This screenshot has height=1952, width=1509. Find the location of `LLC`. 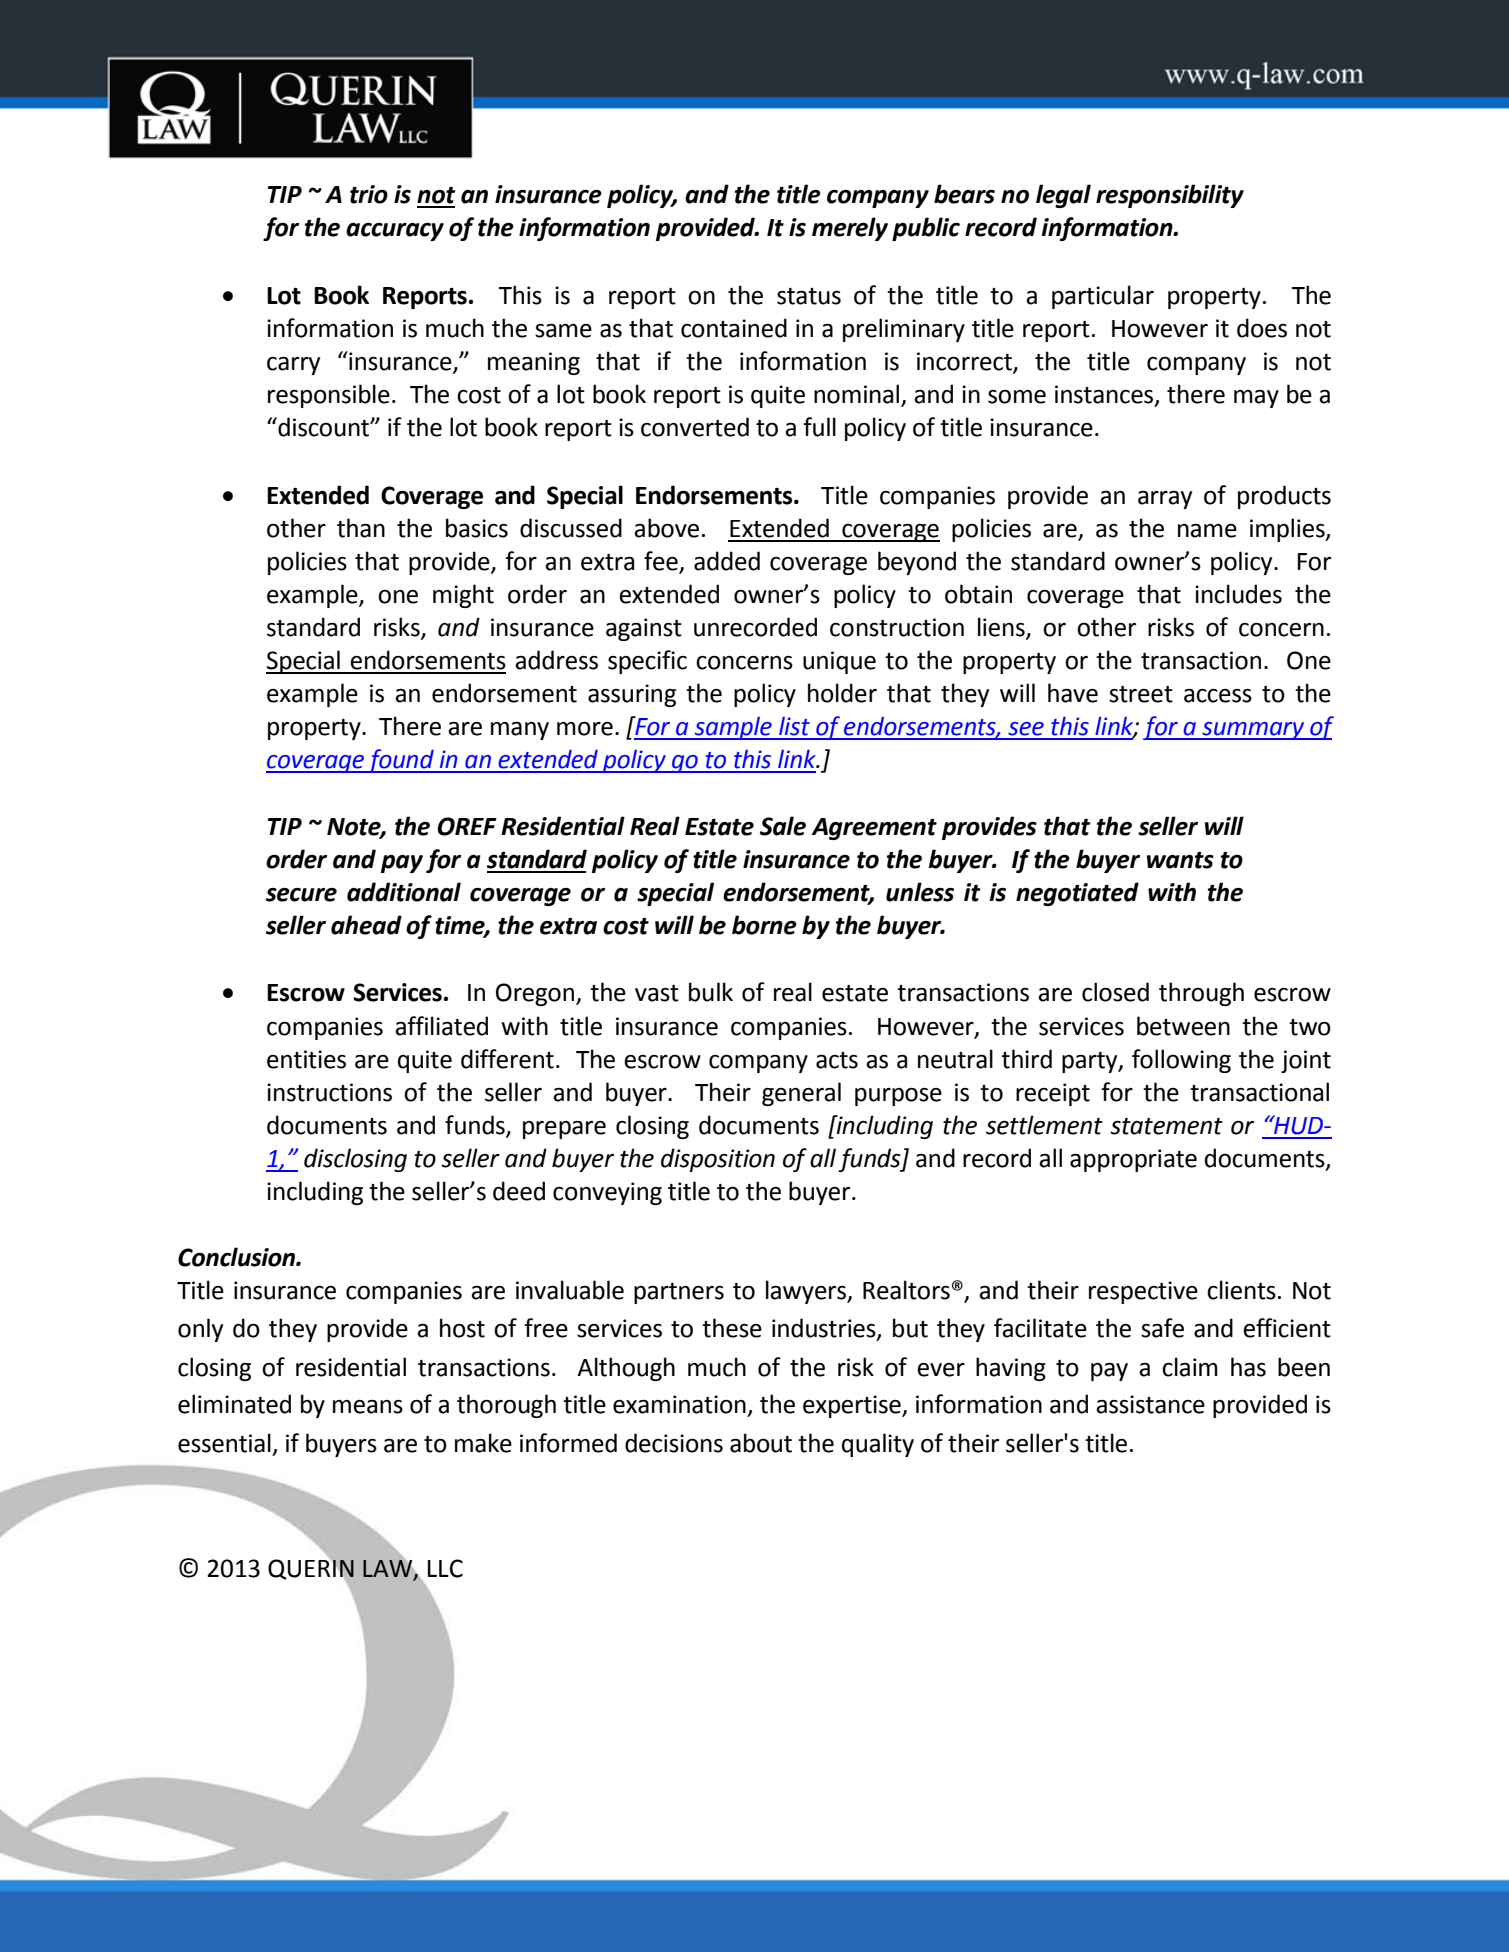

LLC is located at coordinates (445, 1568).
